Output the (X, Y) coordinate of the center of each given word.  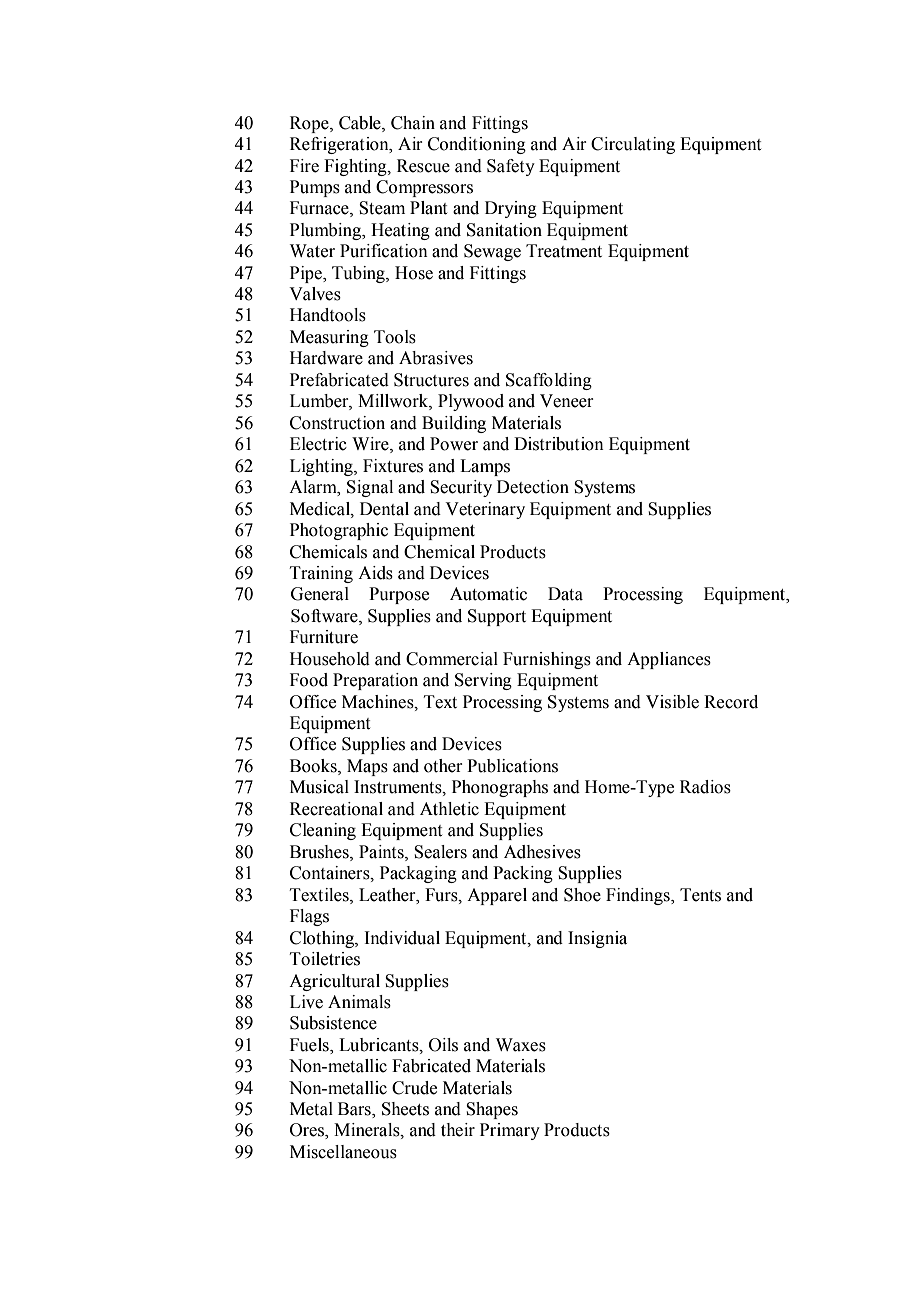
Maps (367, 767)
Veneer (567, 401)
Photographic (339, 531)
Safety (511, 167)
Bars (355, 1110)
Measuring (329, 338)
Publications (512, 766)
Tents (700, 895)
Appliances (669, 660)
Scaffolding (549, 381)
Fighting (356, 167)
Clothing (323, 939)
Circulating (633, 145)
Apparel (497, 896)
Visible (672, 702)
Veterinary (485, 510)
